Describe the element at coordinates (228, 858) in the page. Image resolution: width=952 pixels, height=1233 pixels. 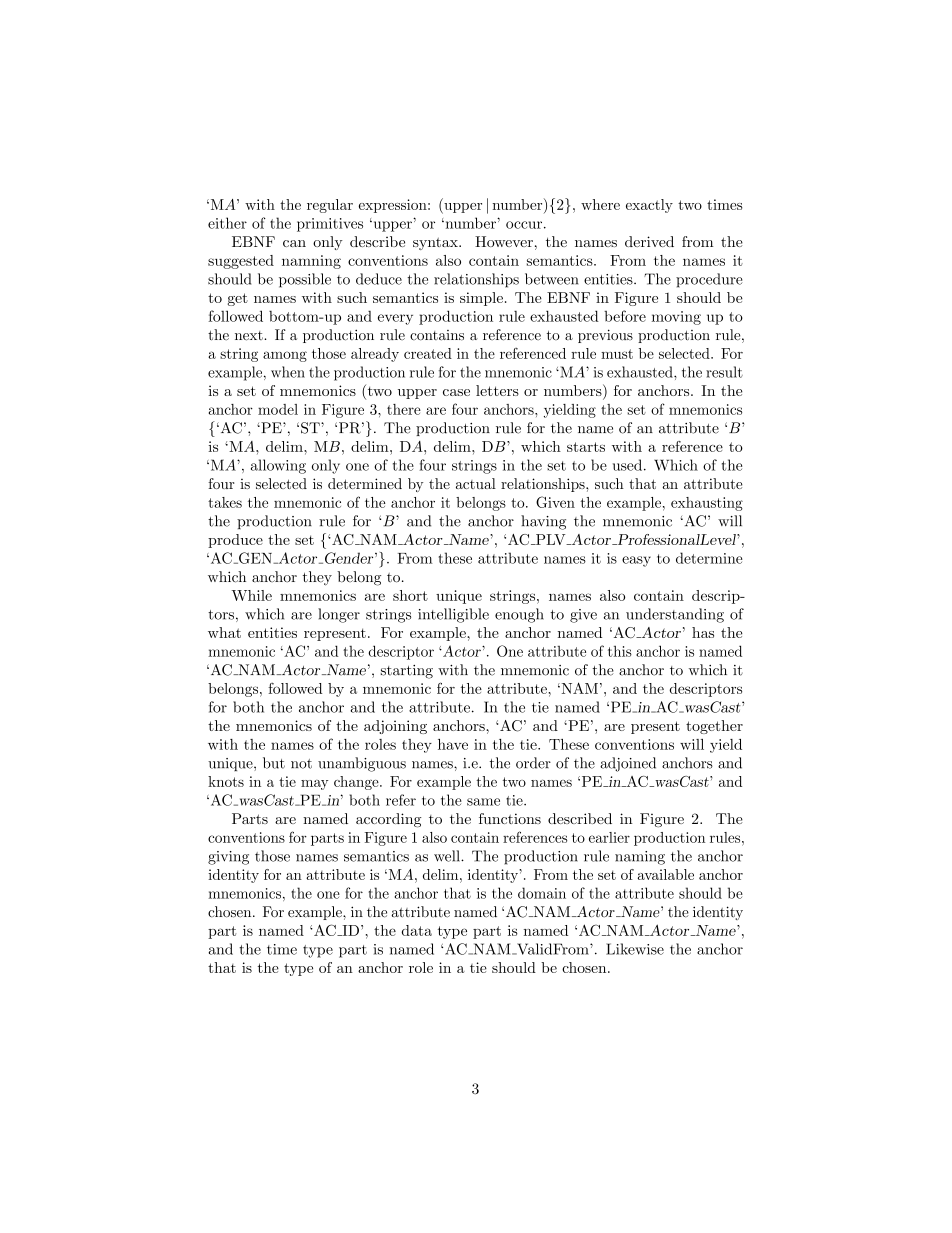
I see `giving` at that location.
